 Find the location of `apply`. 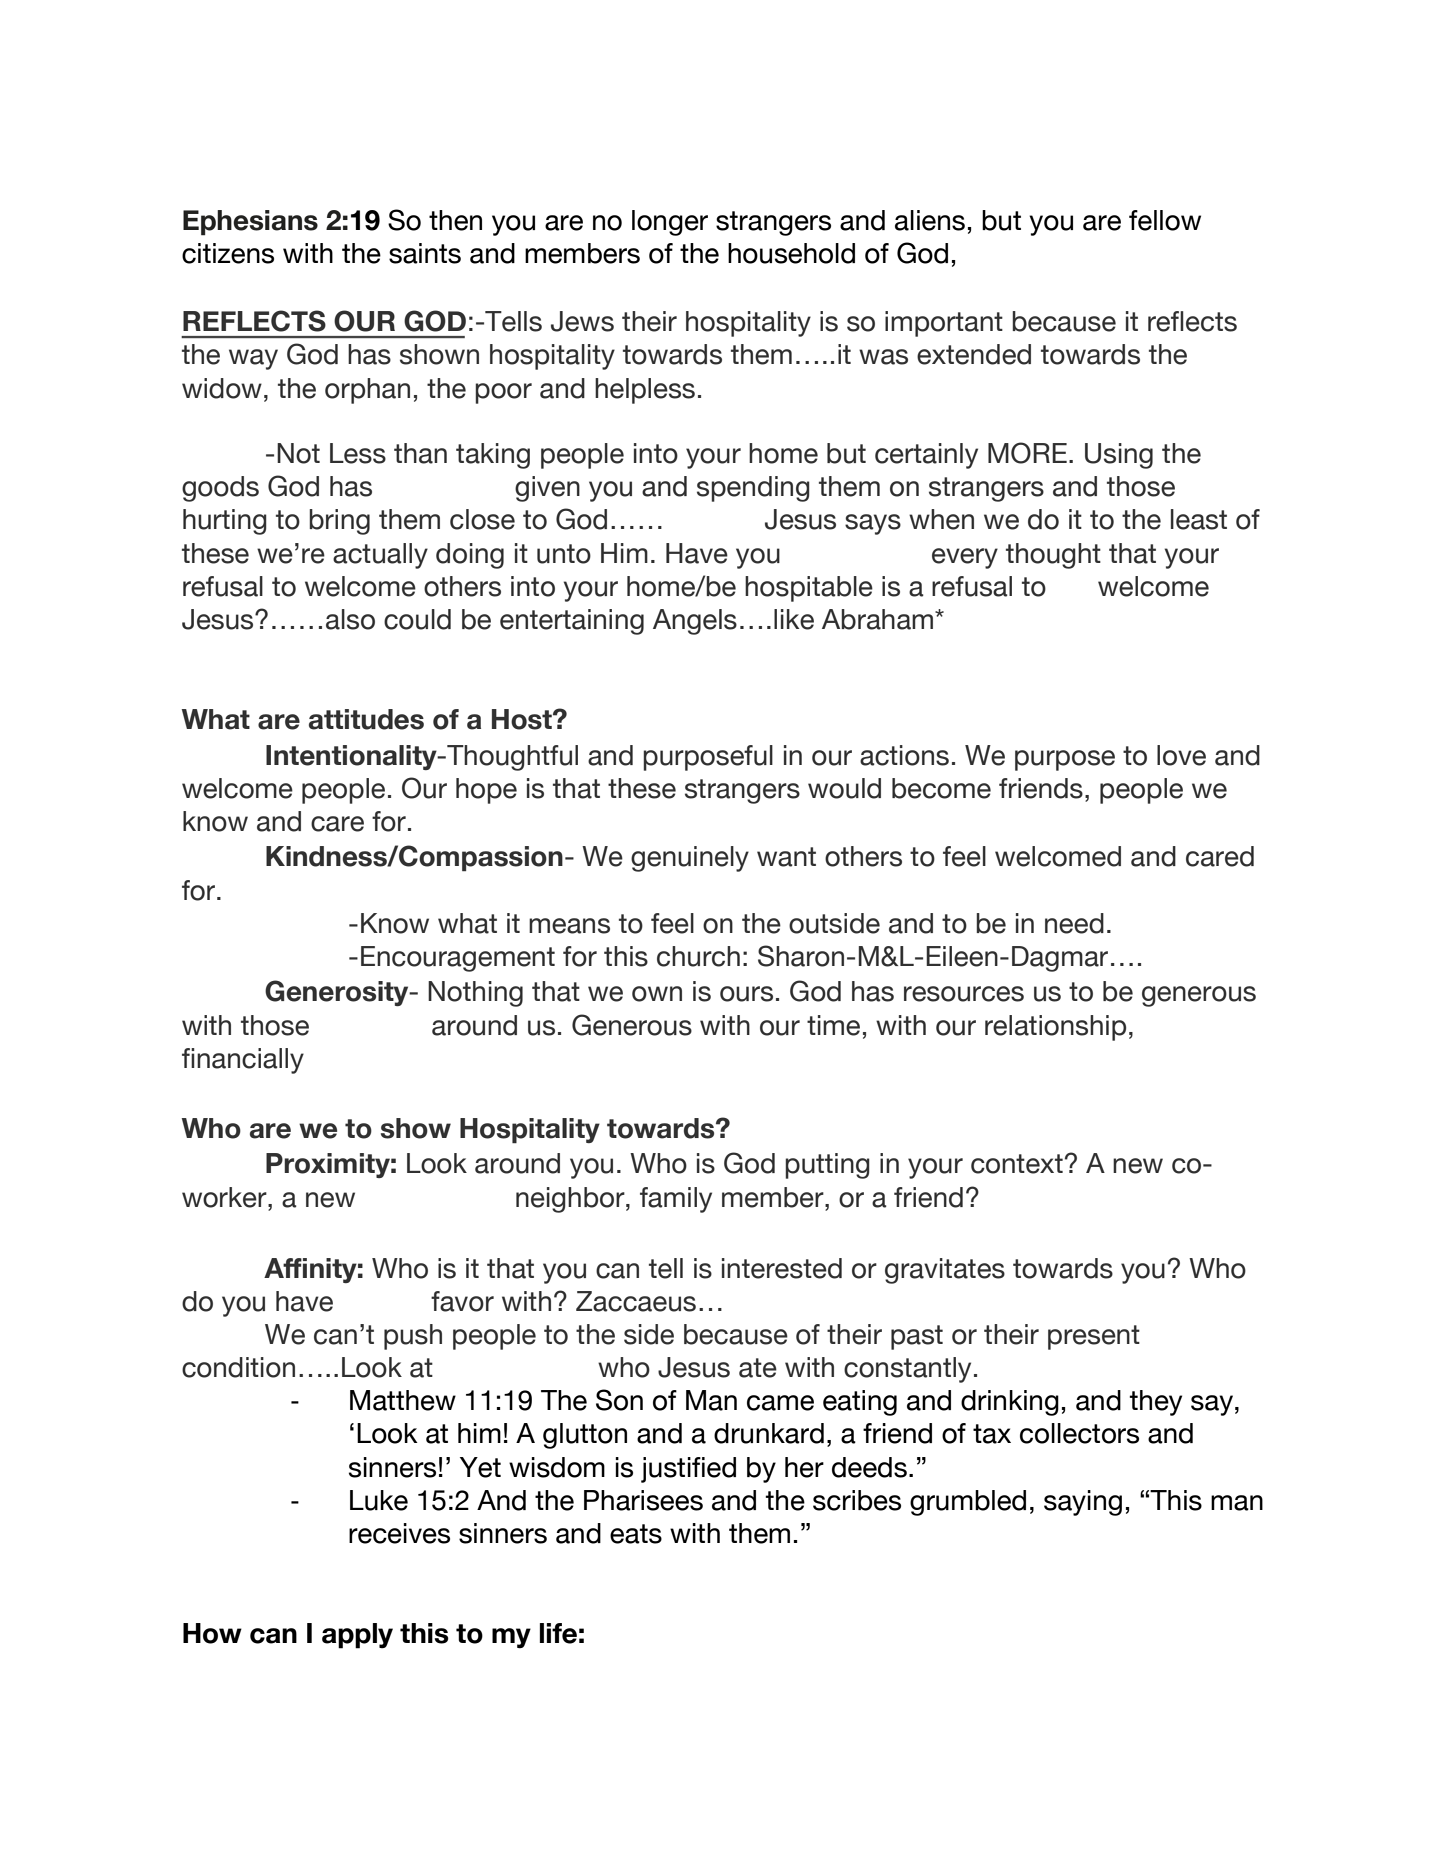

apply is located at coordinates (357, 1636).
